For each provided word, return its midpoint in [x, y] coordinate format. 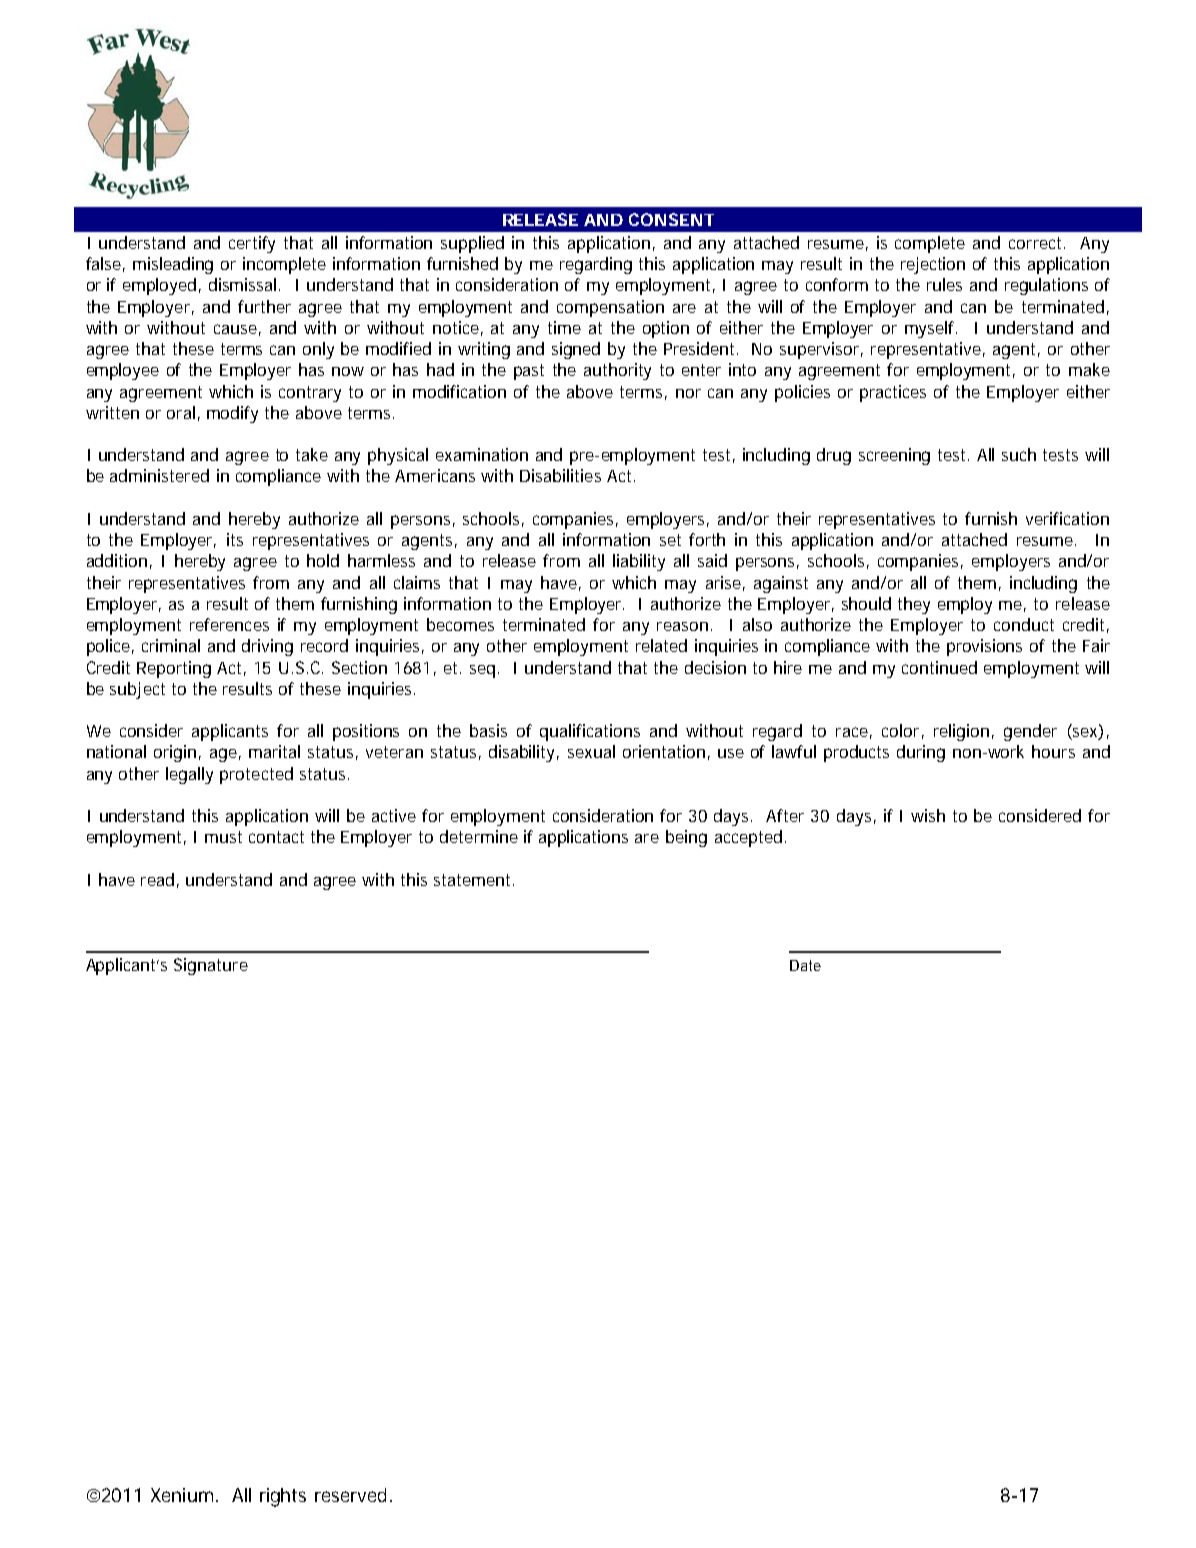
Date [805, 965]
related [661, 645]
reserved [350, 1495]
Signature [211, 966]
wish [928, 815]
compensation [610, 308]
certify [252, 244]
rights [283, 1497]
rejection [933, 265]
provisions [984, 647]
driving [267, 647]
